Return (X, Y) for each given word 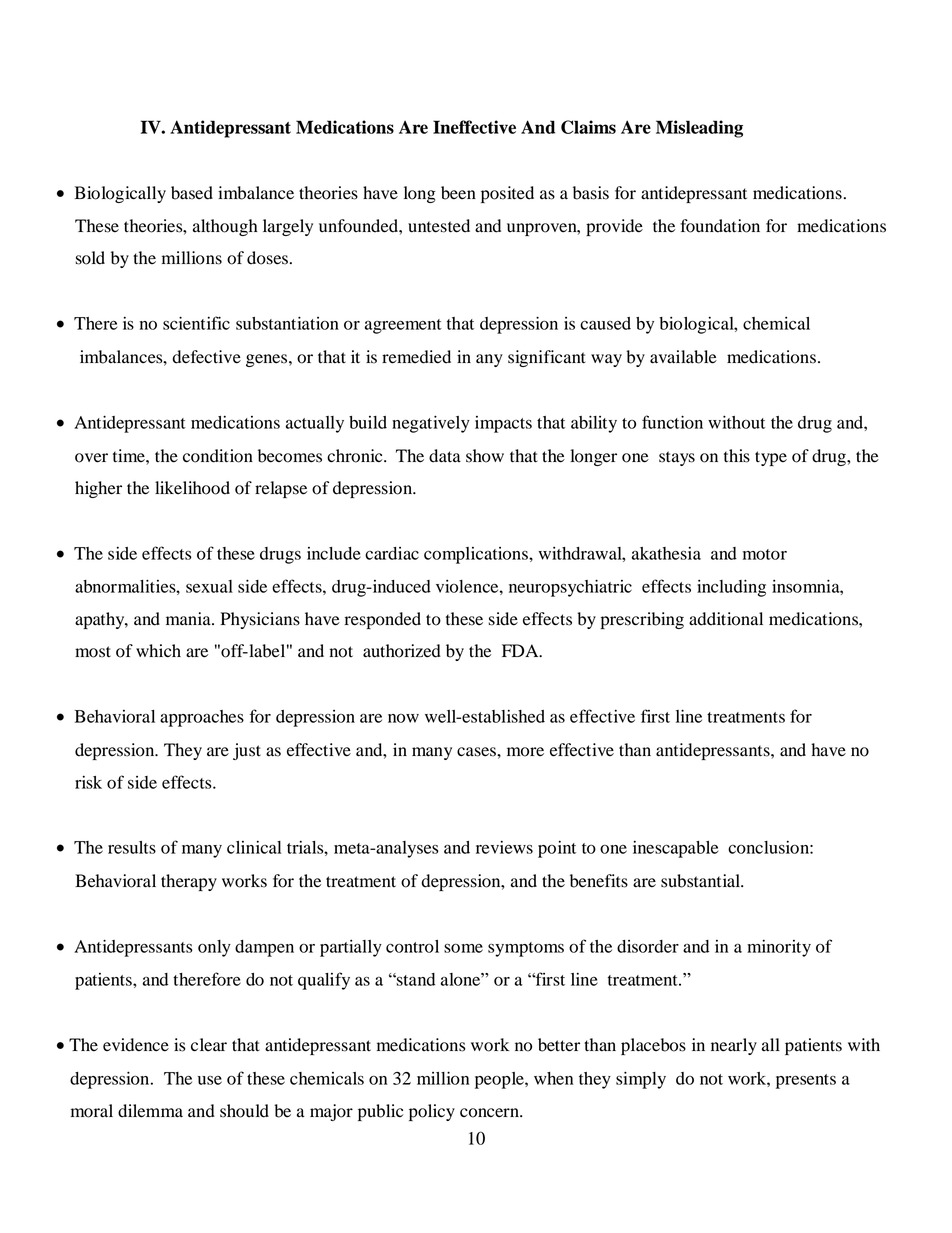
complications (477, 555)
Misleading (699, 129)
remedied (416, 357)
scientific (196, 323)
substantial (702, 881)
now (403, 718)
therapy (189, 882)
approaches (202, 718)
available (683, 357)
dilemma (150, 1111)
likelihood (192, 488)
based (192, 193)
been (458, 193)
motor (765, 554)
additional (726, 619)
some (463, 948)
